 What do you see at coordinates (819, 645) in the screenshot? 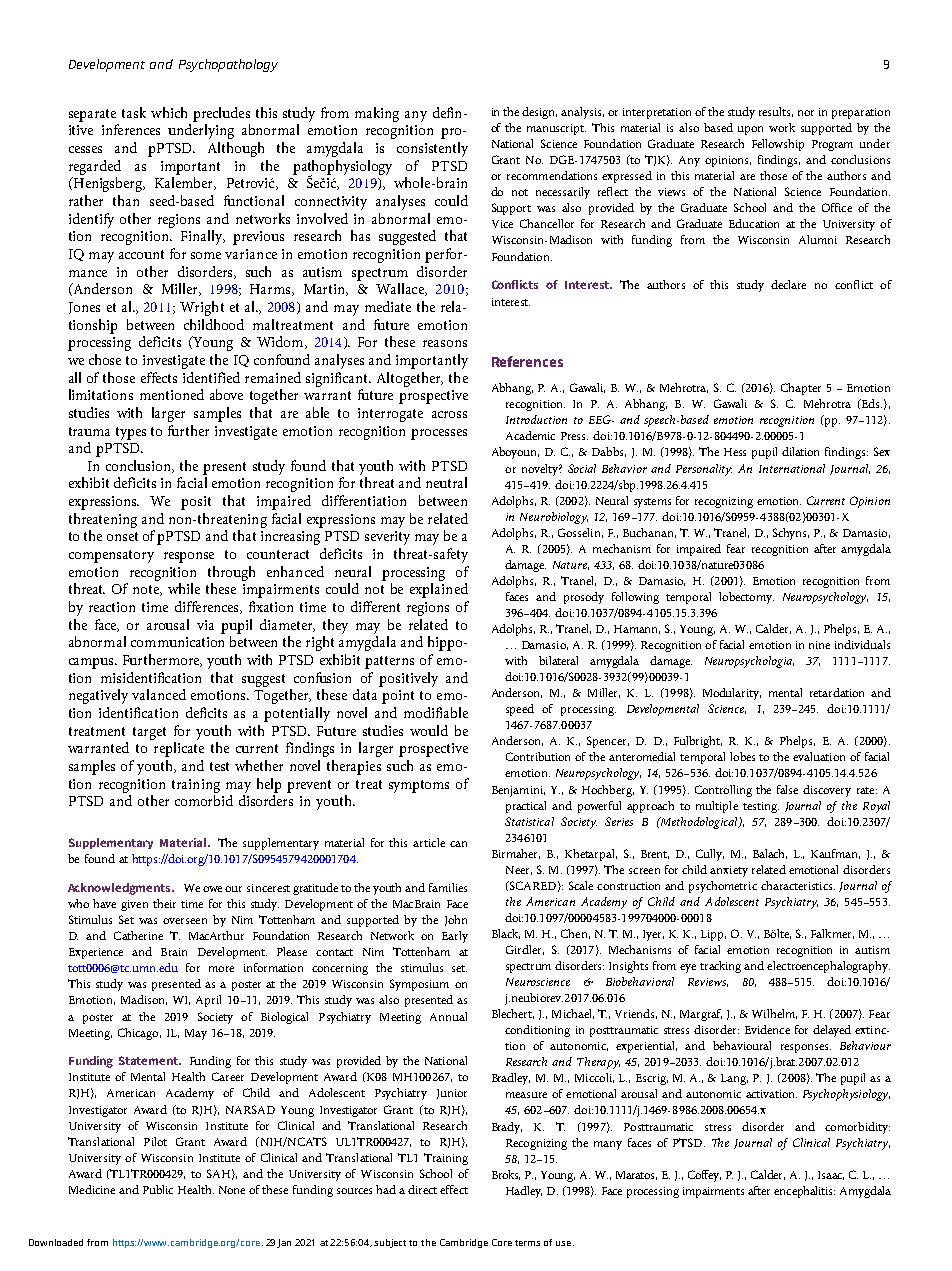
I see `nine` at bounding box center [819, 645].
